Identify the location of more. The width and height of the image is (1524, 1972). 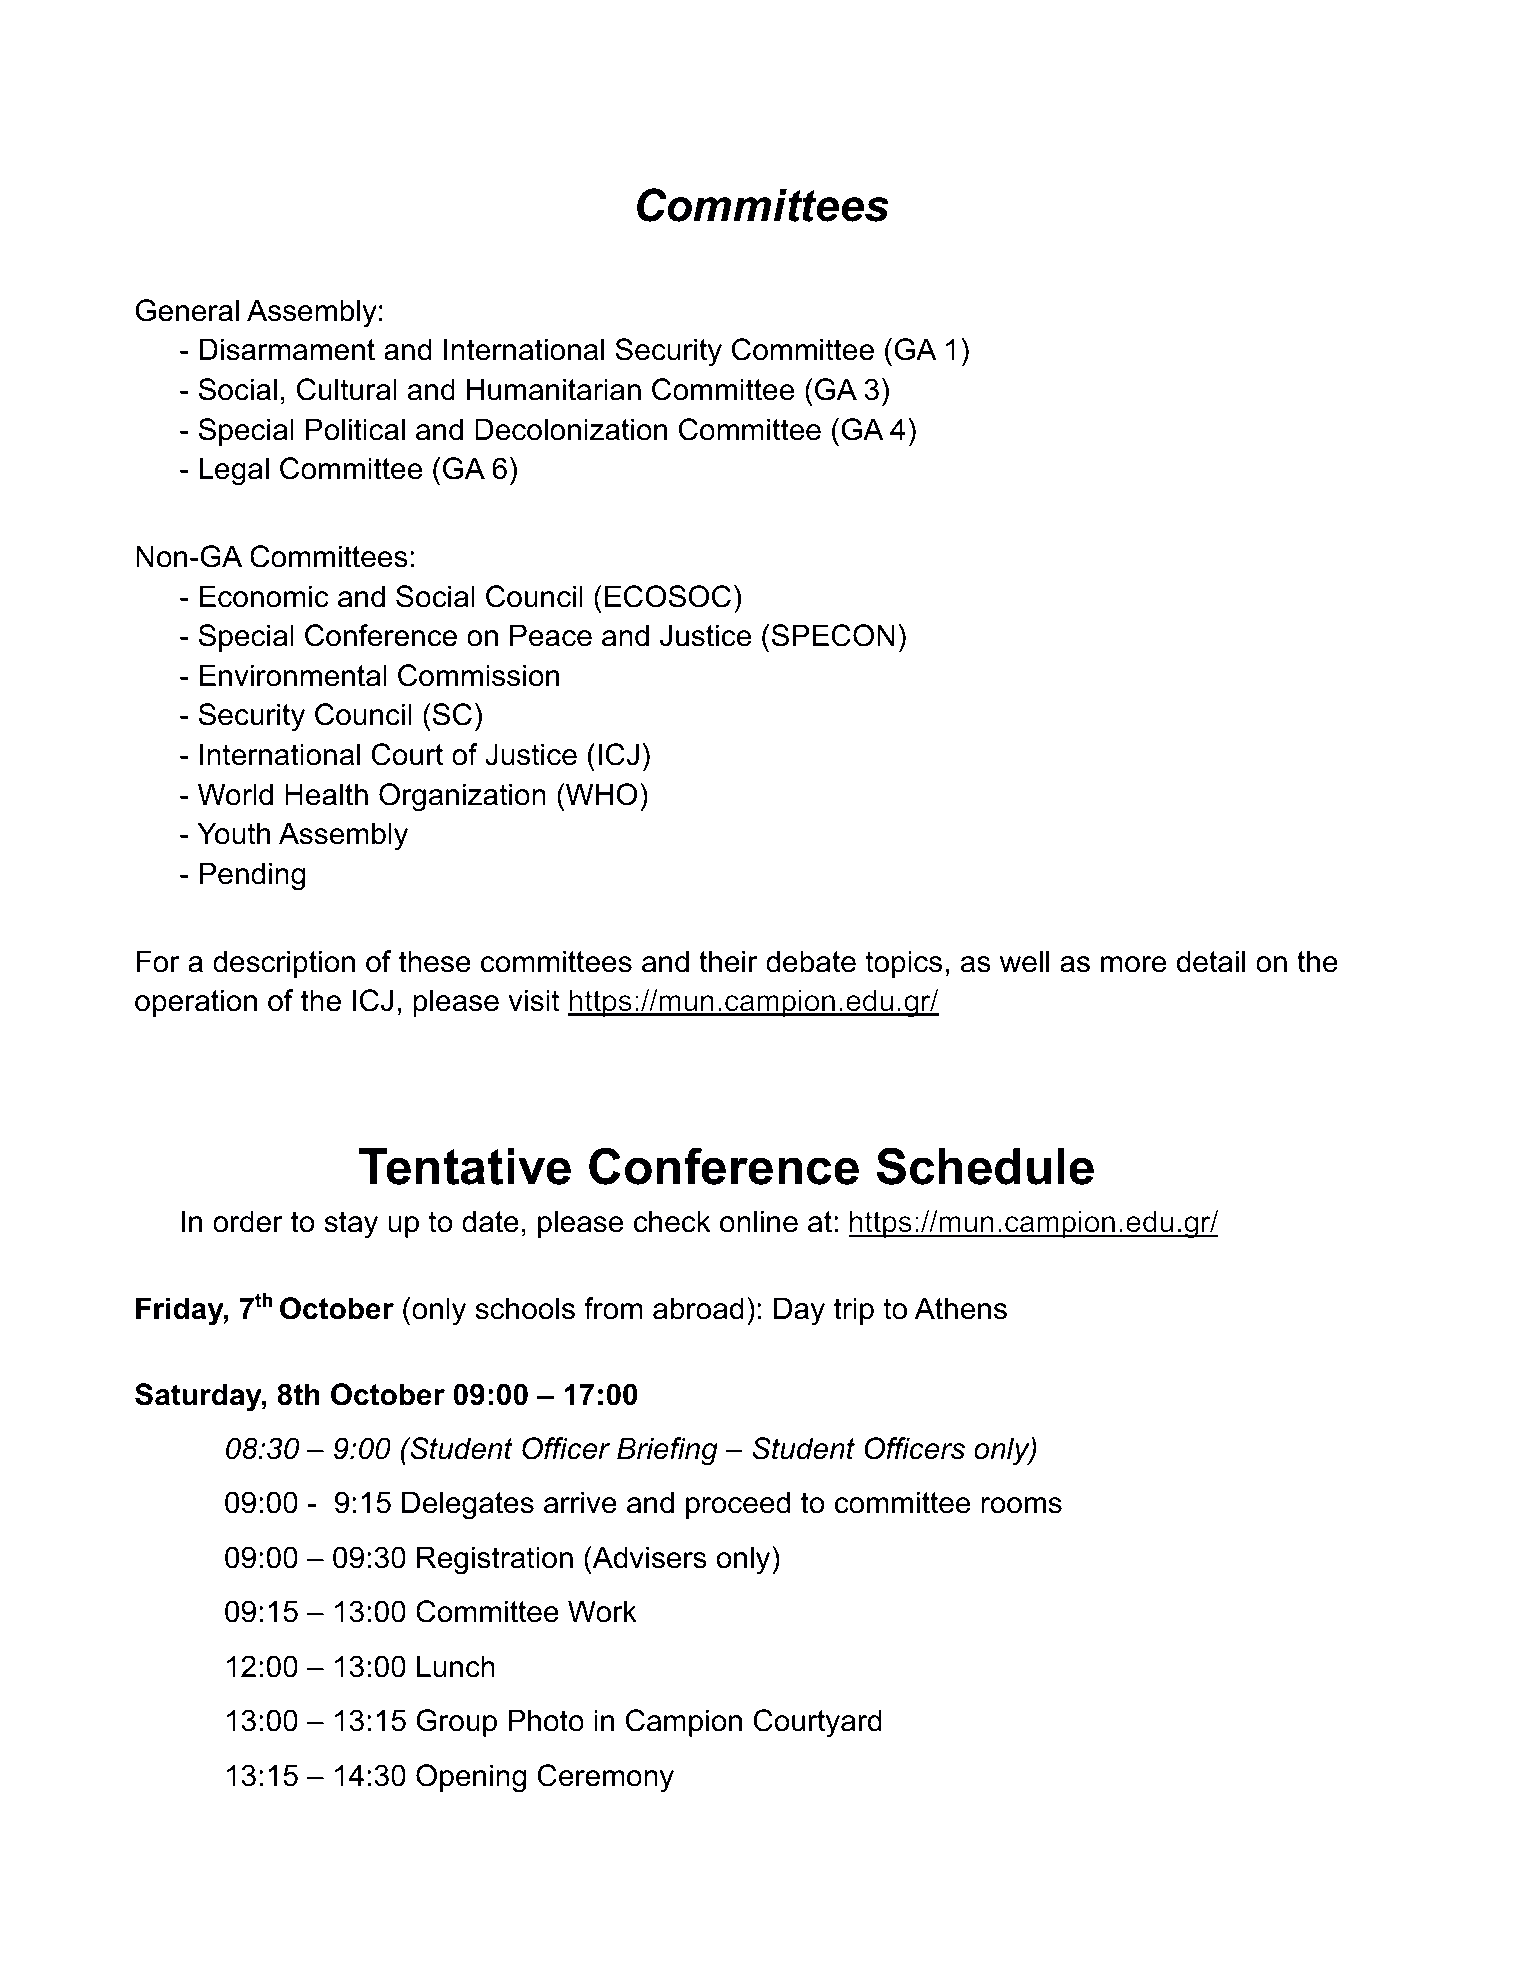
(1133, 964).
